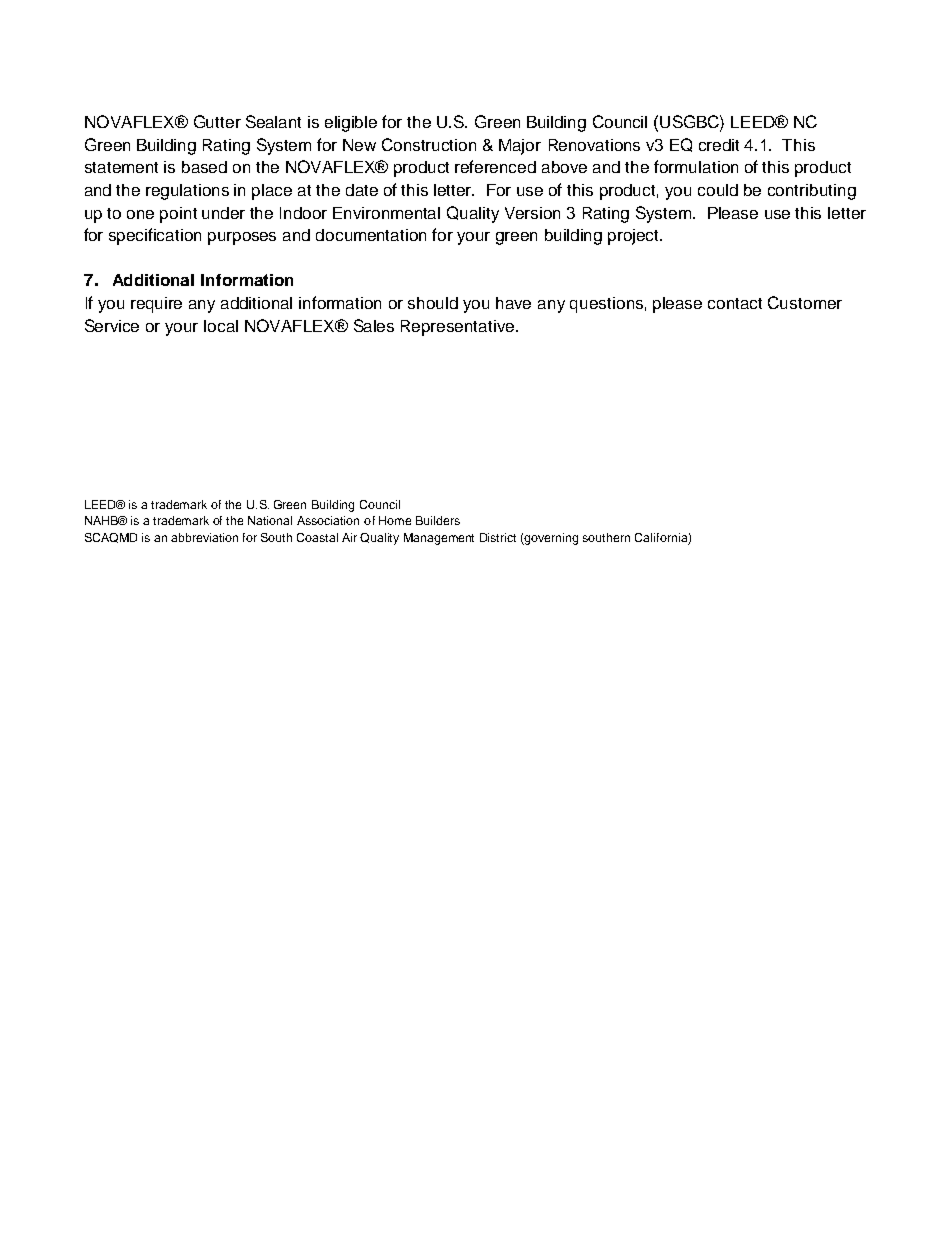 The width and height of the document is (952, 1233). What do you see at coordinates (429, 144) in the document?
I see `Construction` at bounding box center [429, 144].
